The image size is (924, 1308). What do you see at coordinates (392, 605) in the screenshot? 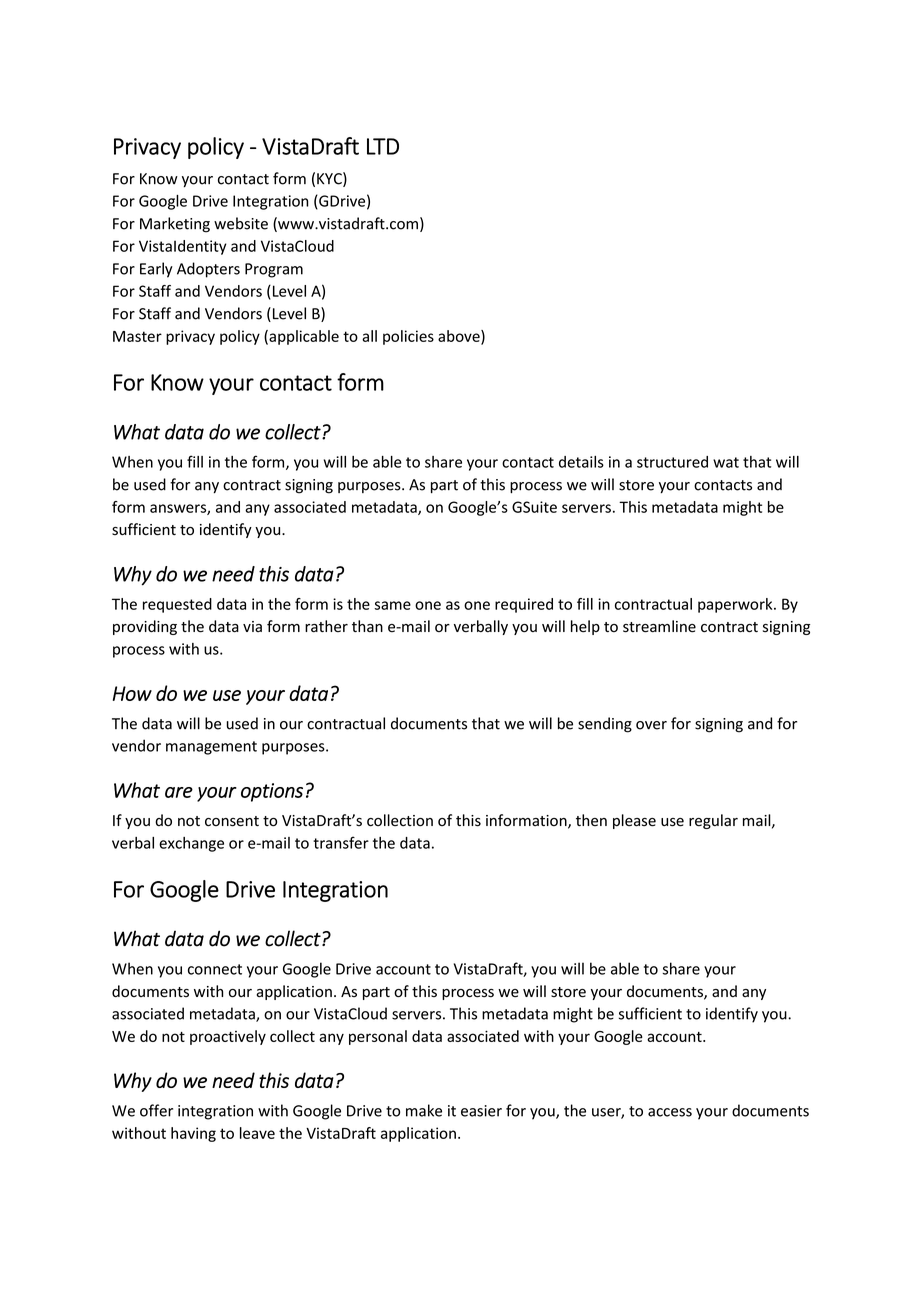
I see `same` at bounding box center [392, 605].
